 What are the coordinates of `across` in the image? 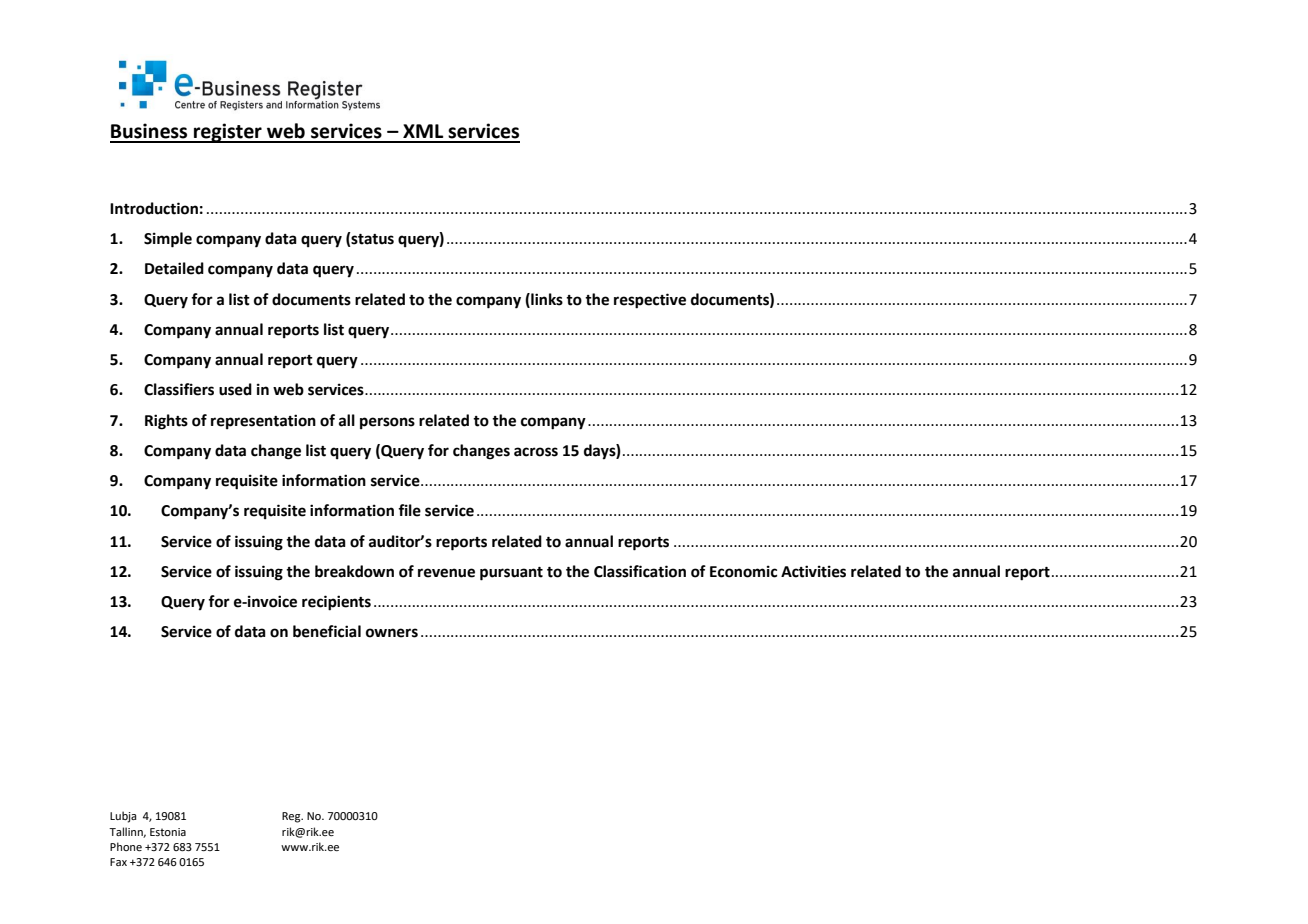 It's located at (536, 452).
